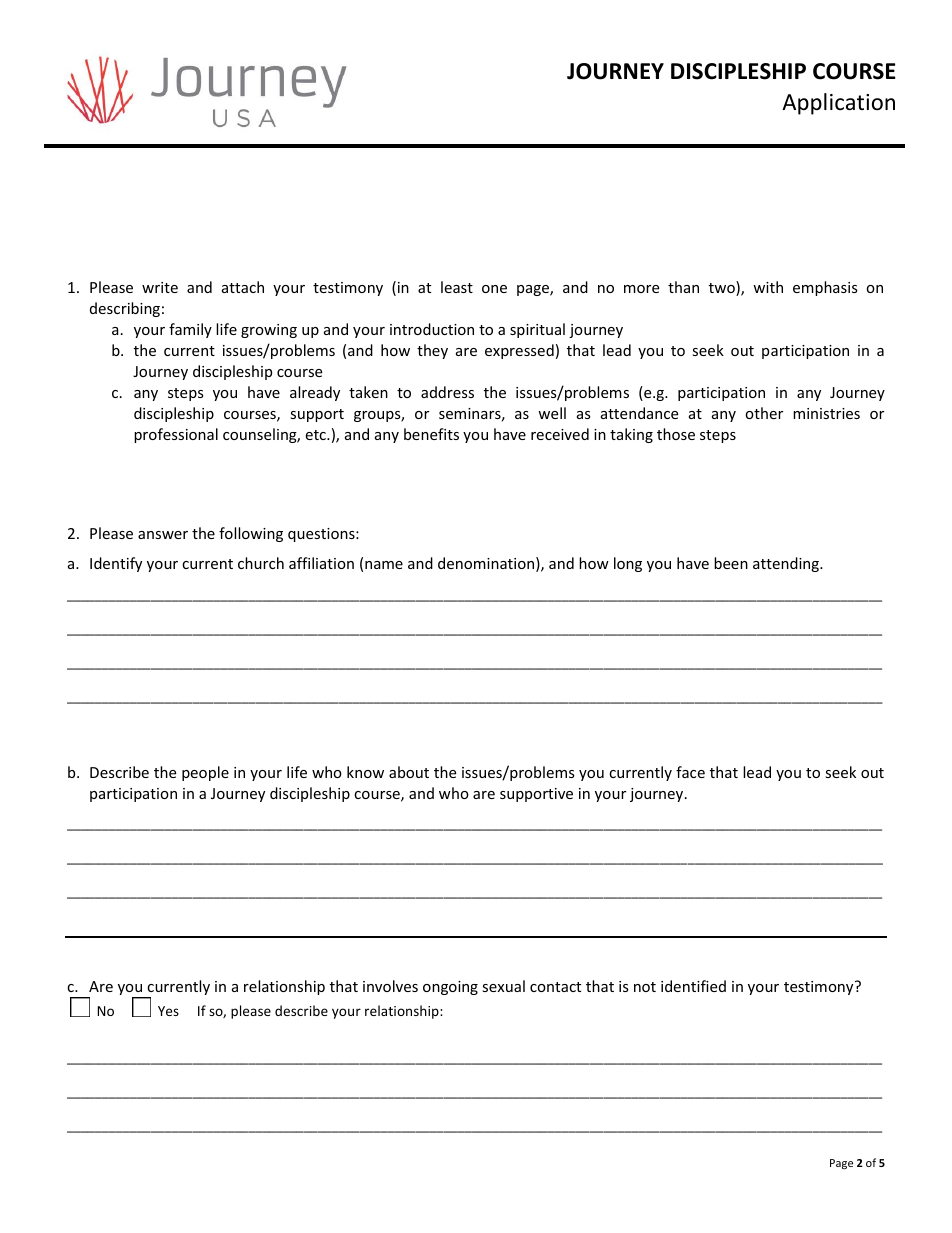 This document has height=1233, width=952. I want to click on people, so click(205, 773).
